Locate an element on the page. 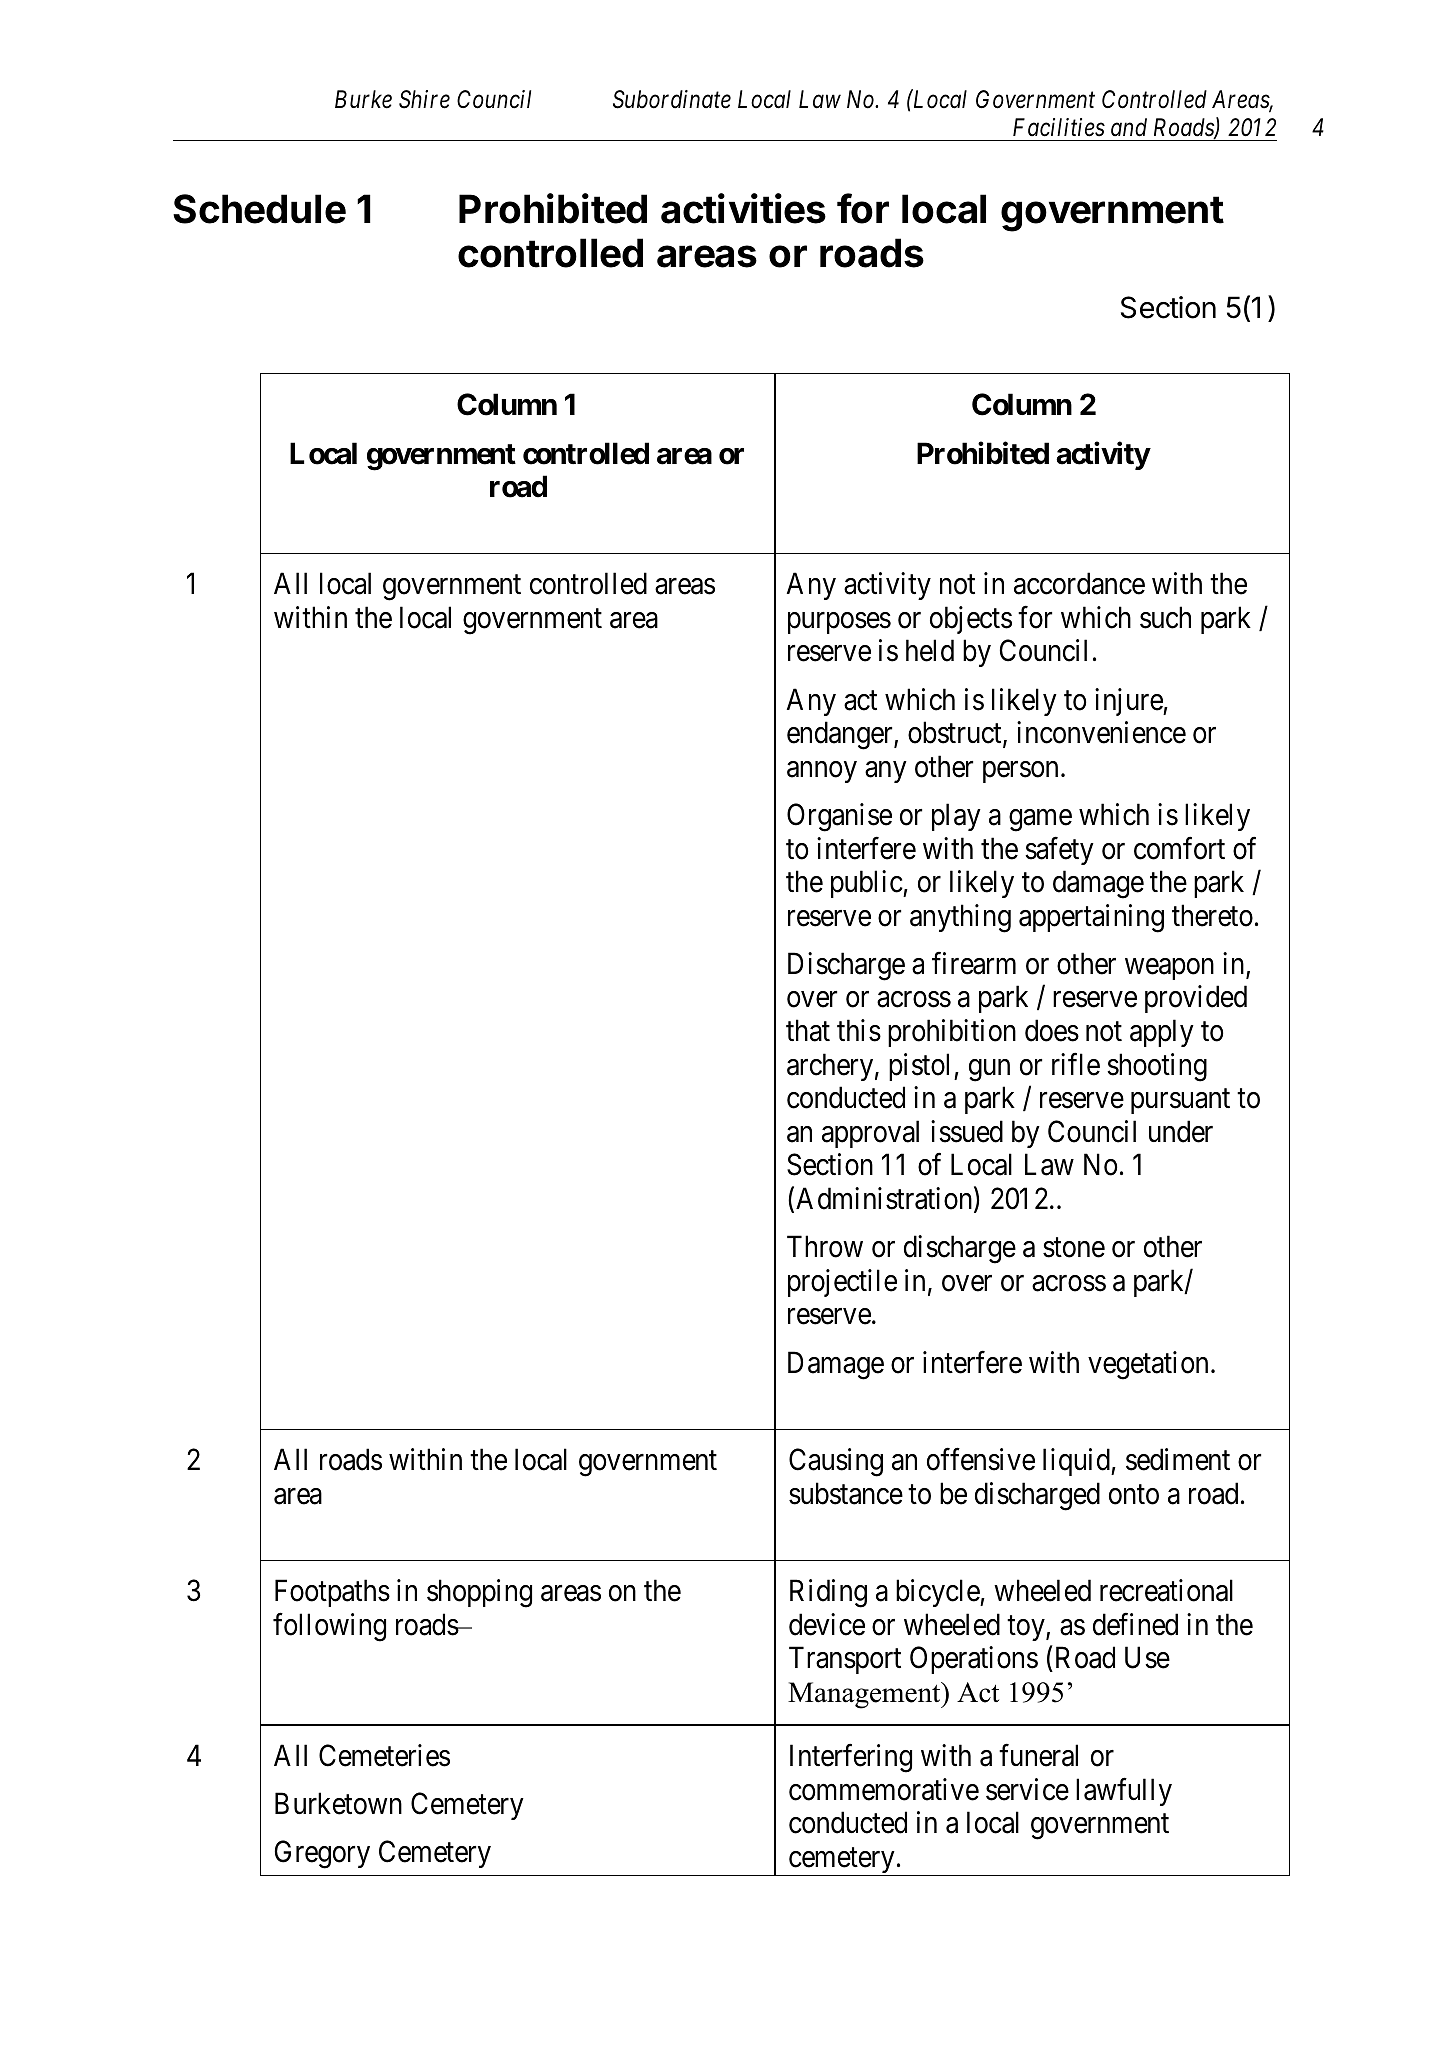  annoy is located at coordinates (822, 772).
